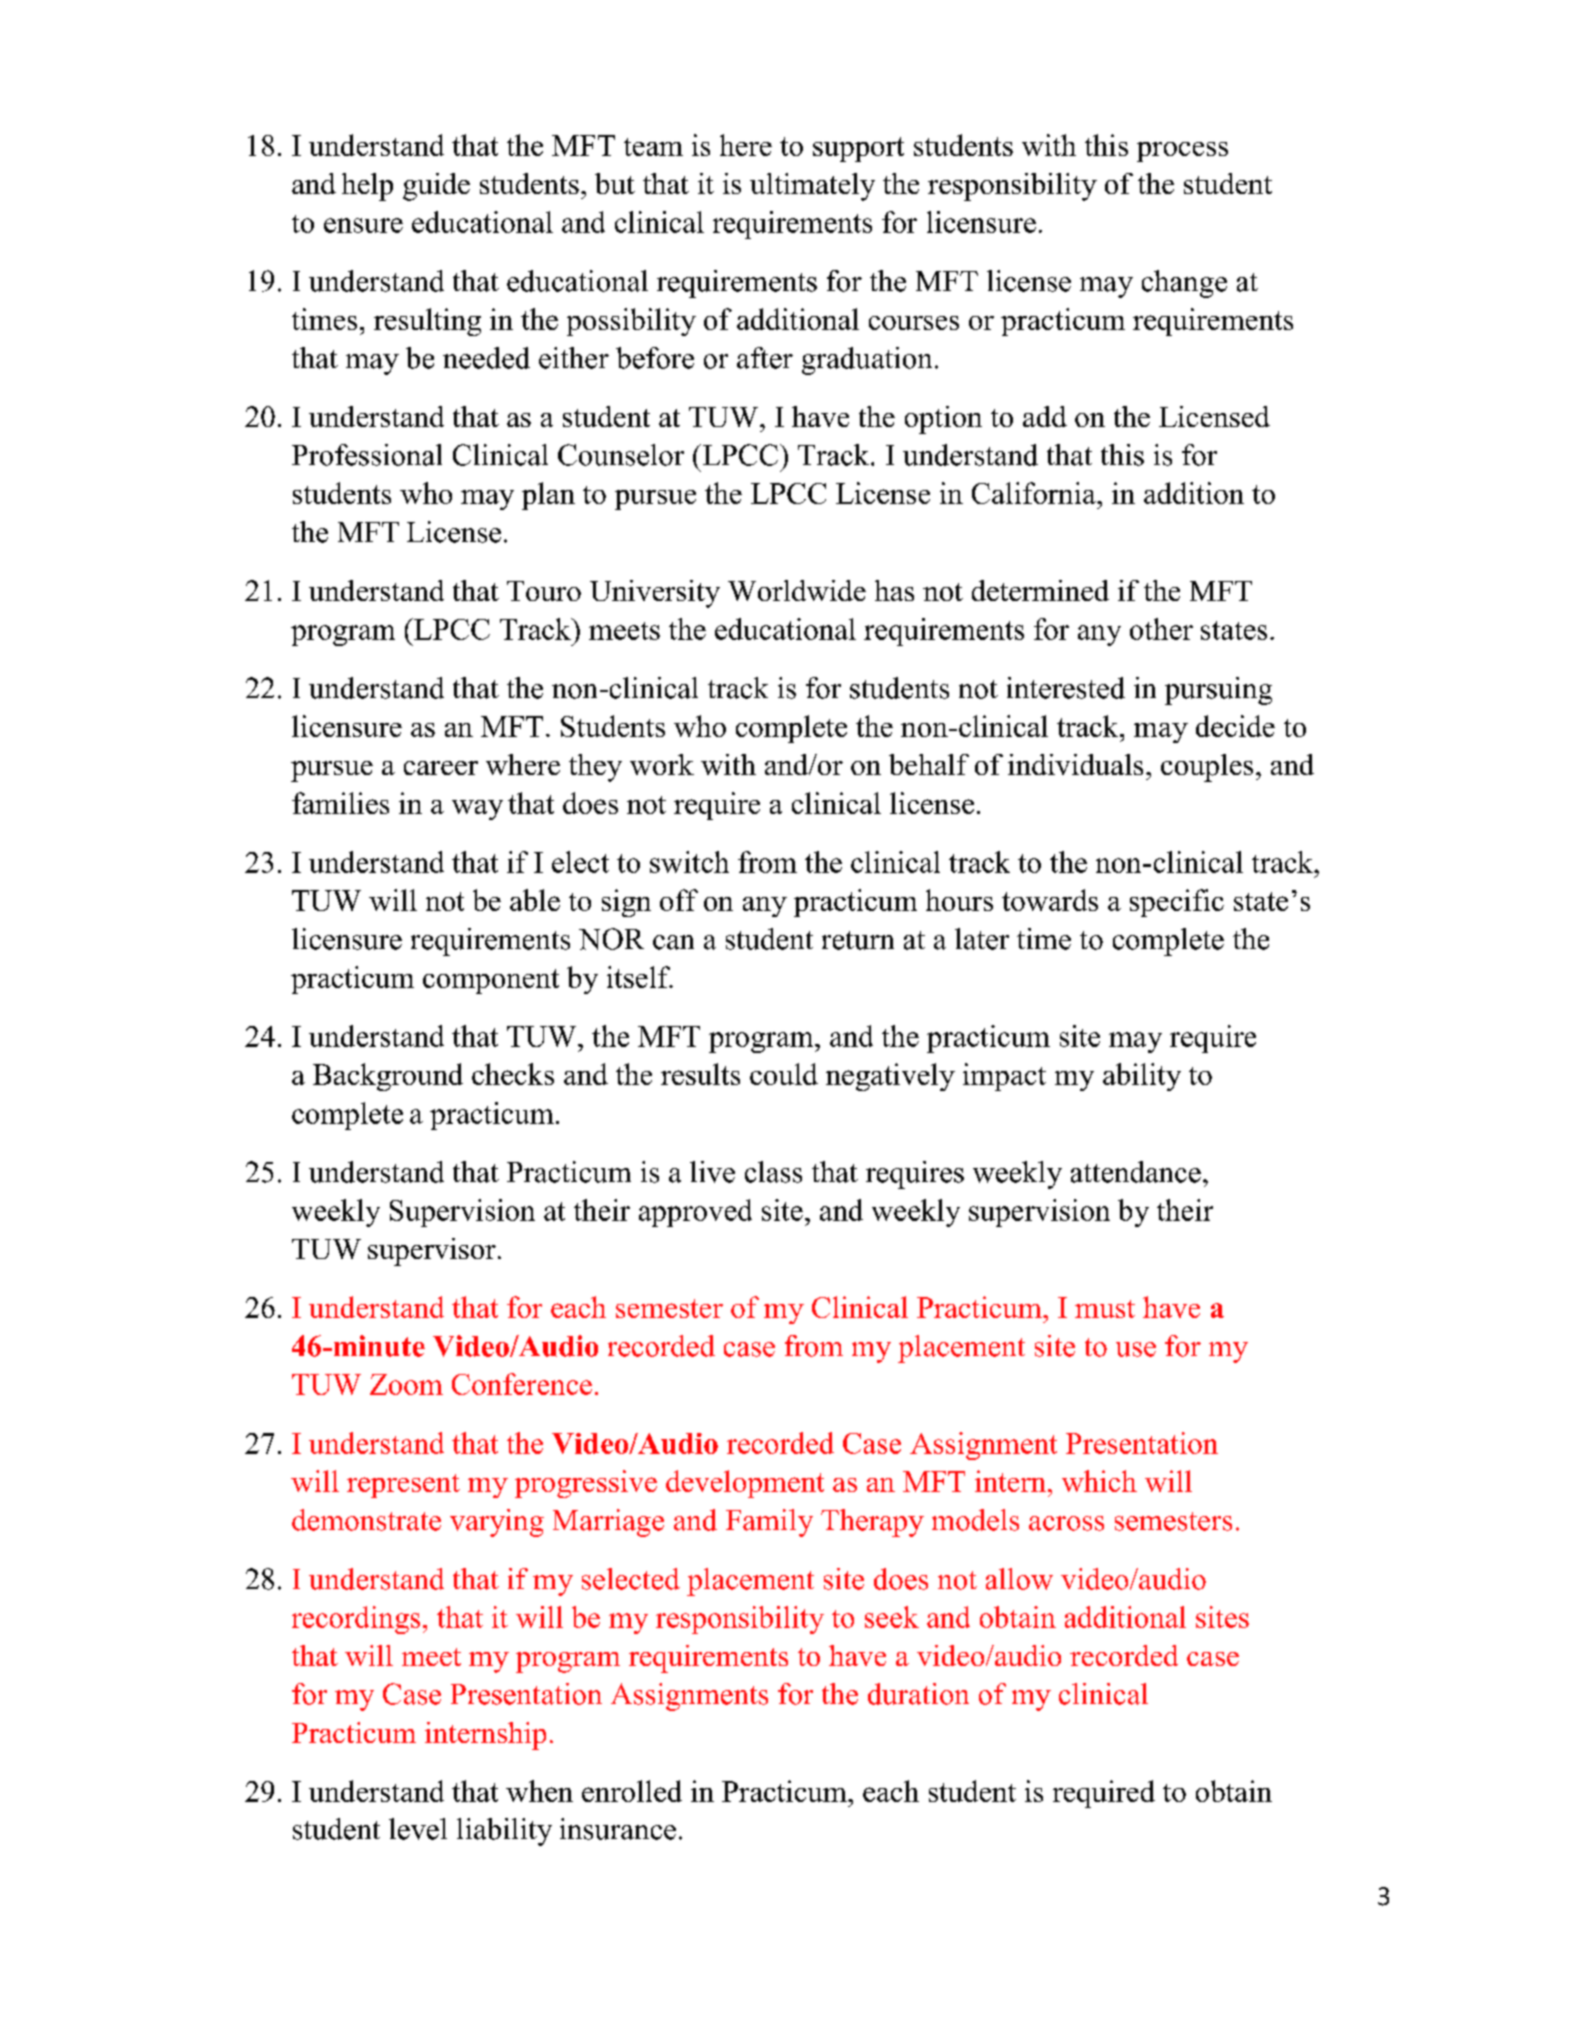 This screenshot has width=1576, height=2040. What do you see at coordinates (1182, 152) in the screenshot?
I see `process` at bounding box center [1182, 152].
